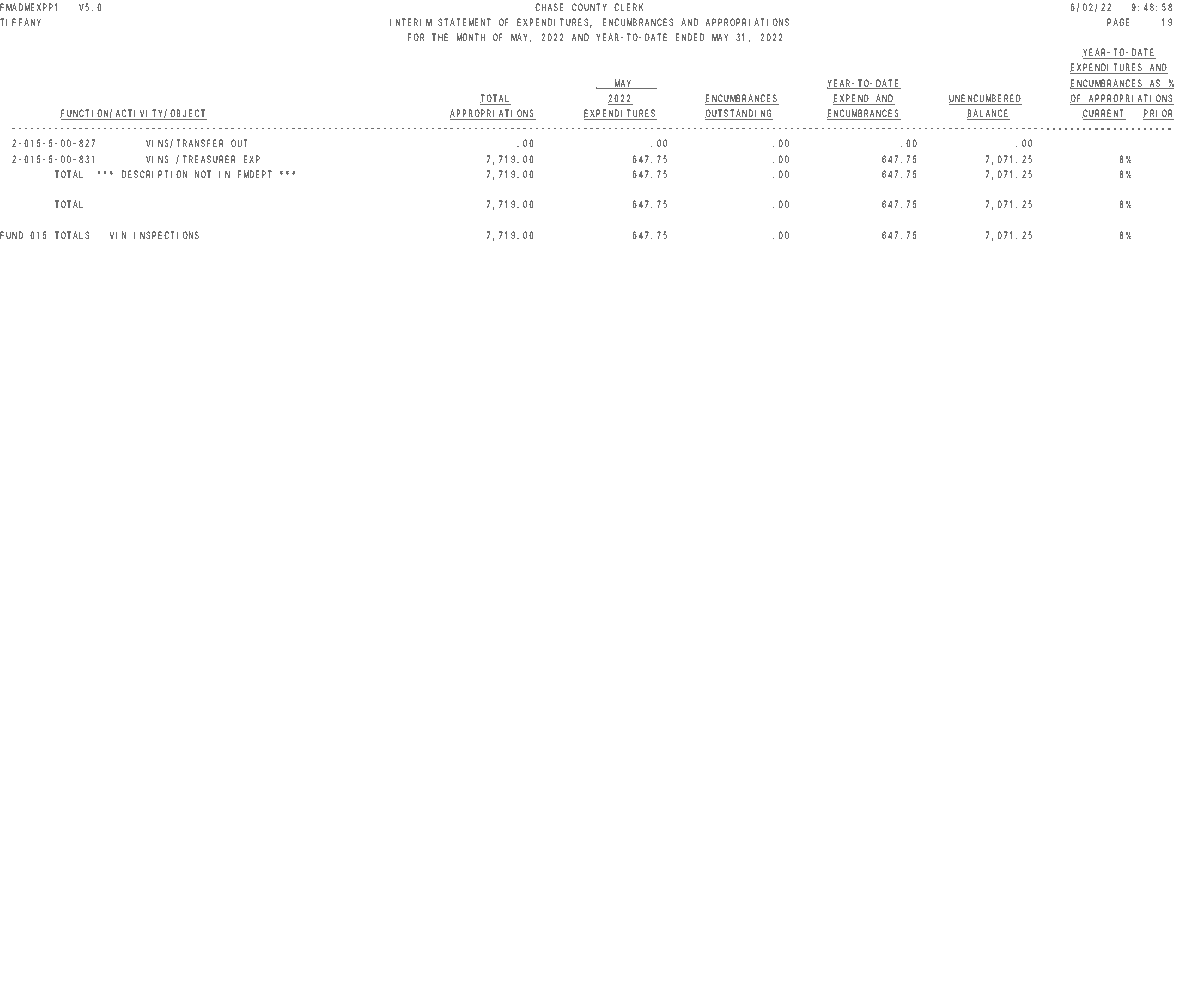 The height and width of the screenshot is (1004, 1204). Describe the element at coordinates (209, 159) in the screenshot. I see `TREASURER` at that location.
